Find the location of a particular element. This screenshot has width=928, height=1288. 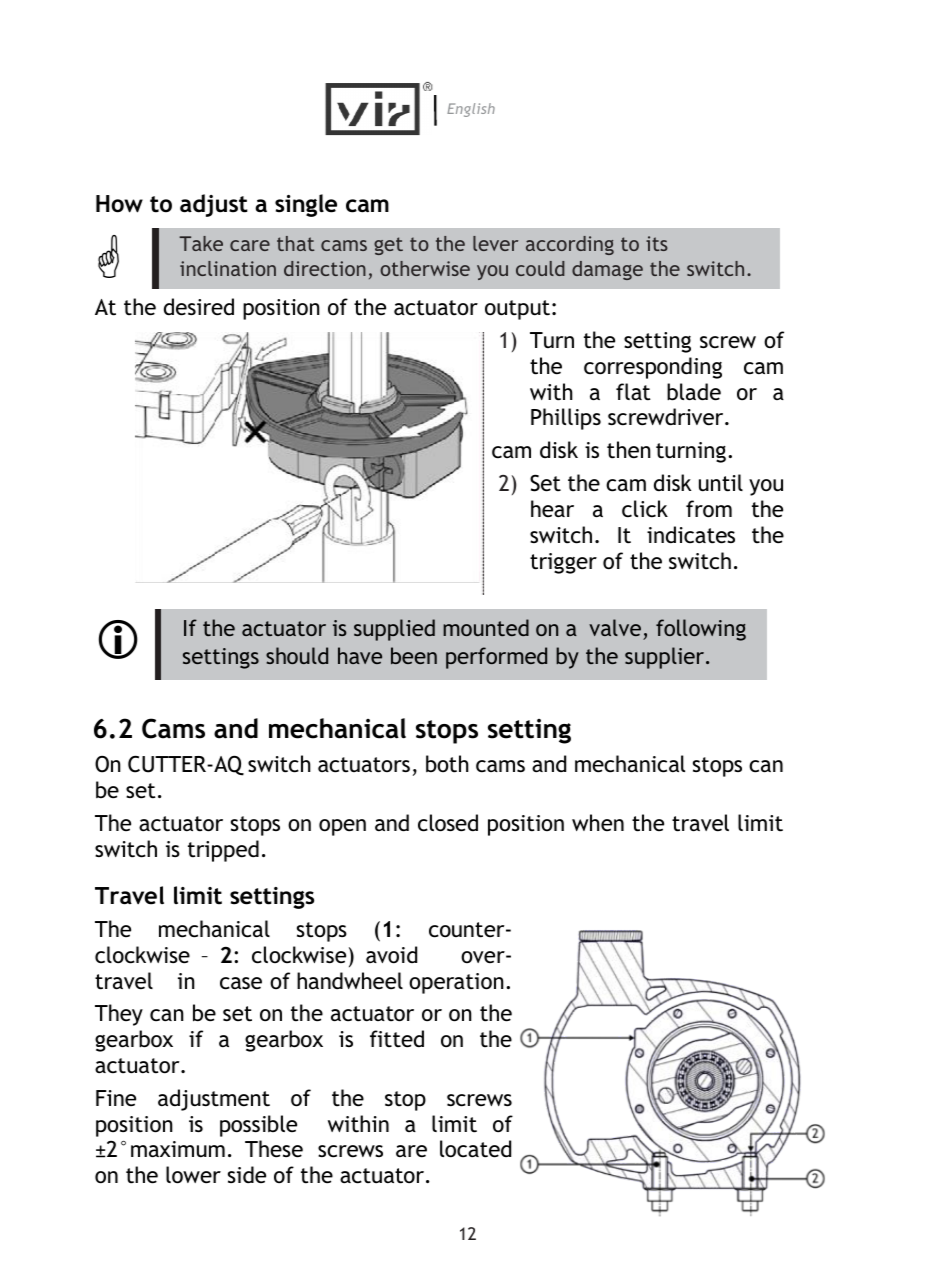

avoid is located at coordinates (391, 955).
